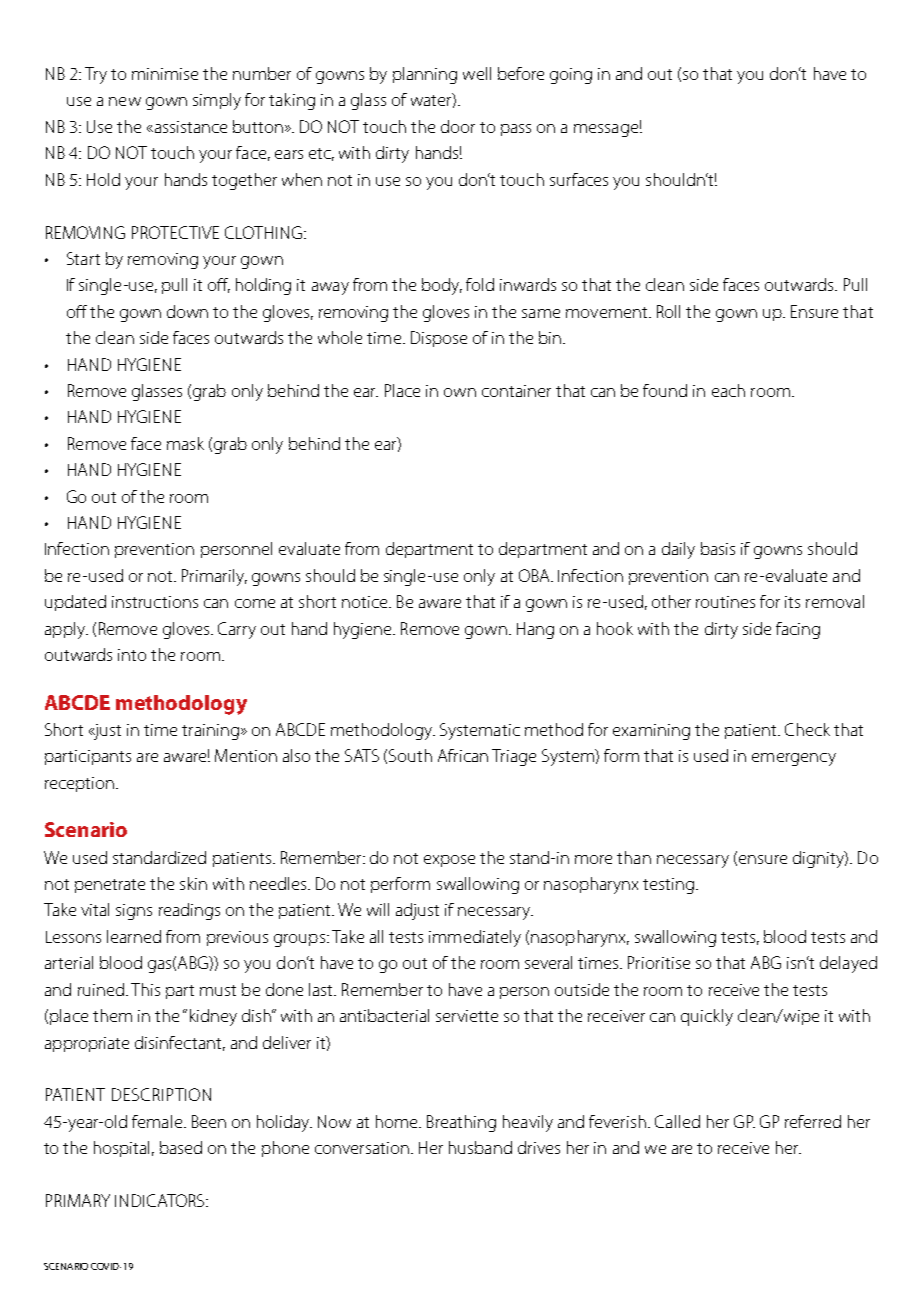 The image size is (924, 1308). Describe the element at coordinates (125, 101) in the page. I see `new` at that location.
